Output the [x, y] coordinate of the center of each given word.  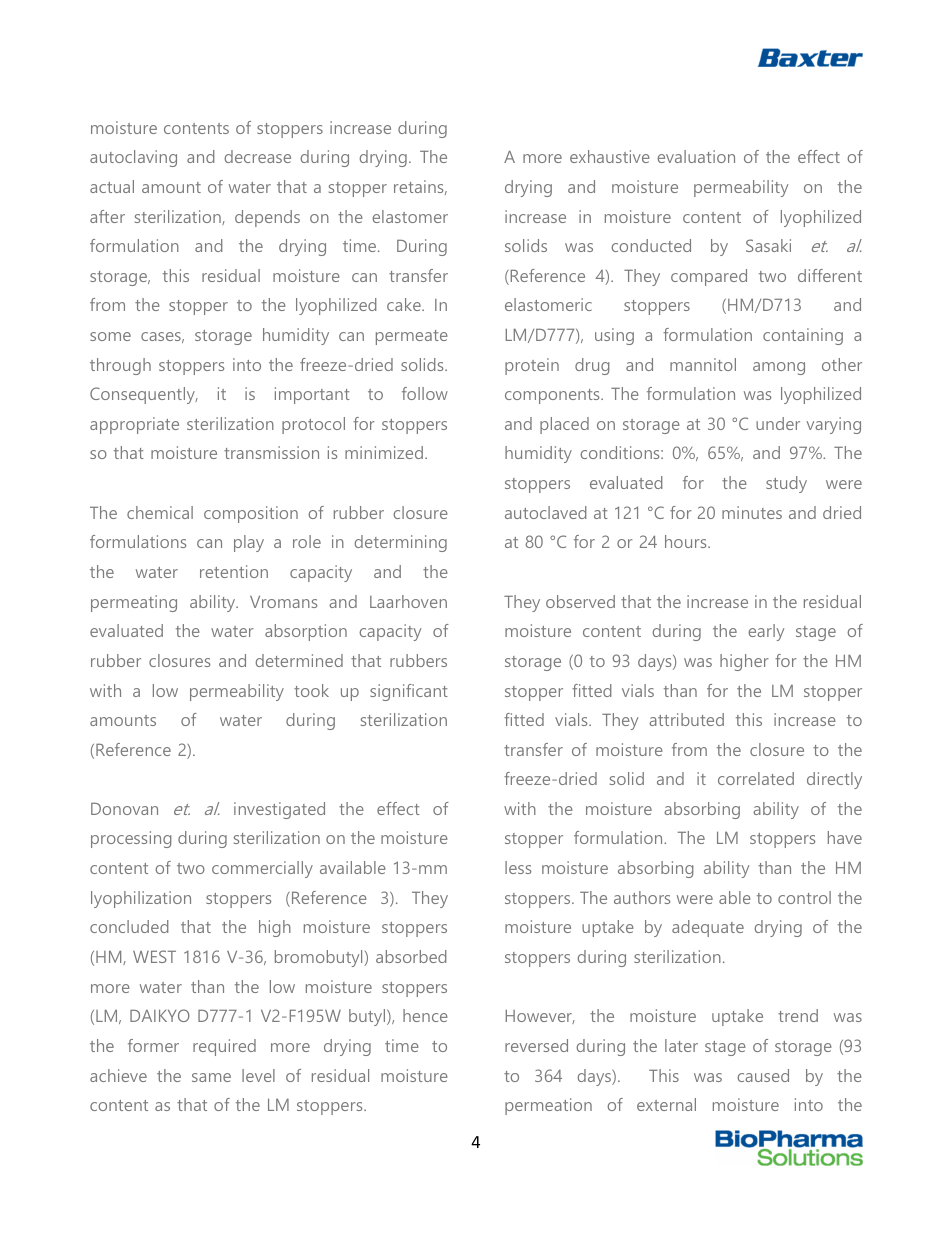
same [211, 1077]
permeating [134, 603]
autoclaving [133, 158]
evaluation [696, 156]
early [766, 632]
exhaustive [610, 156]
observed [580, 601]
